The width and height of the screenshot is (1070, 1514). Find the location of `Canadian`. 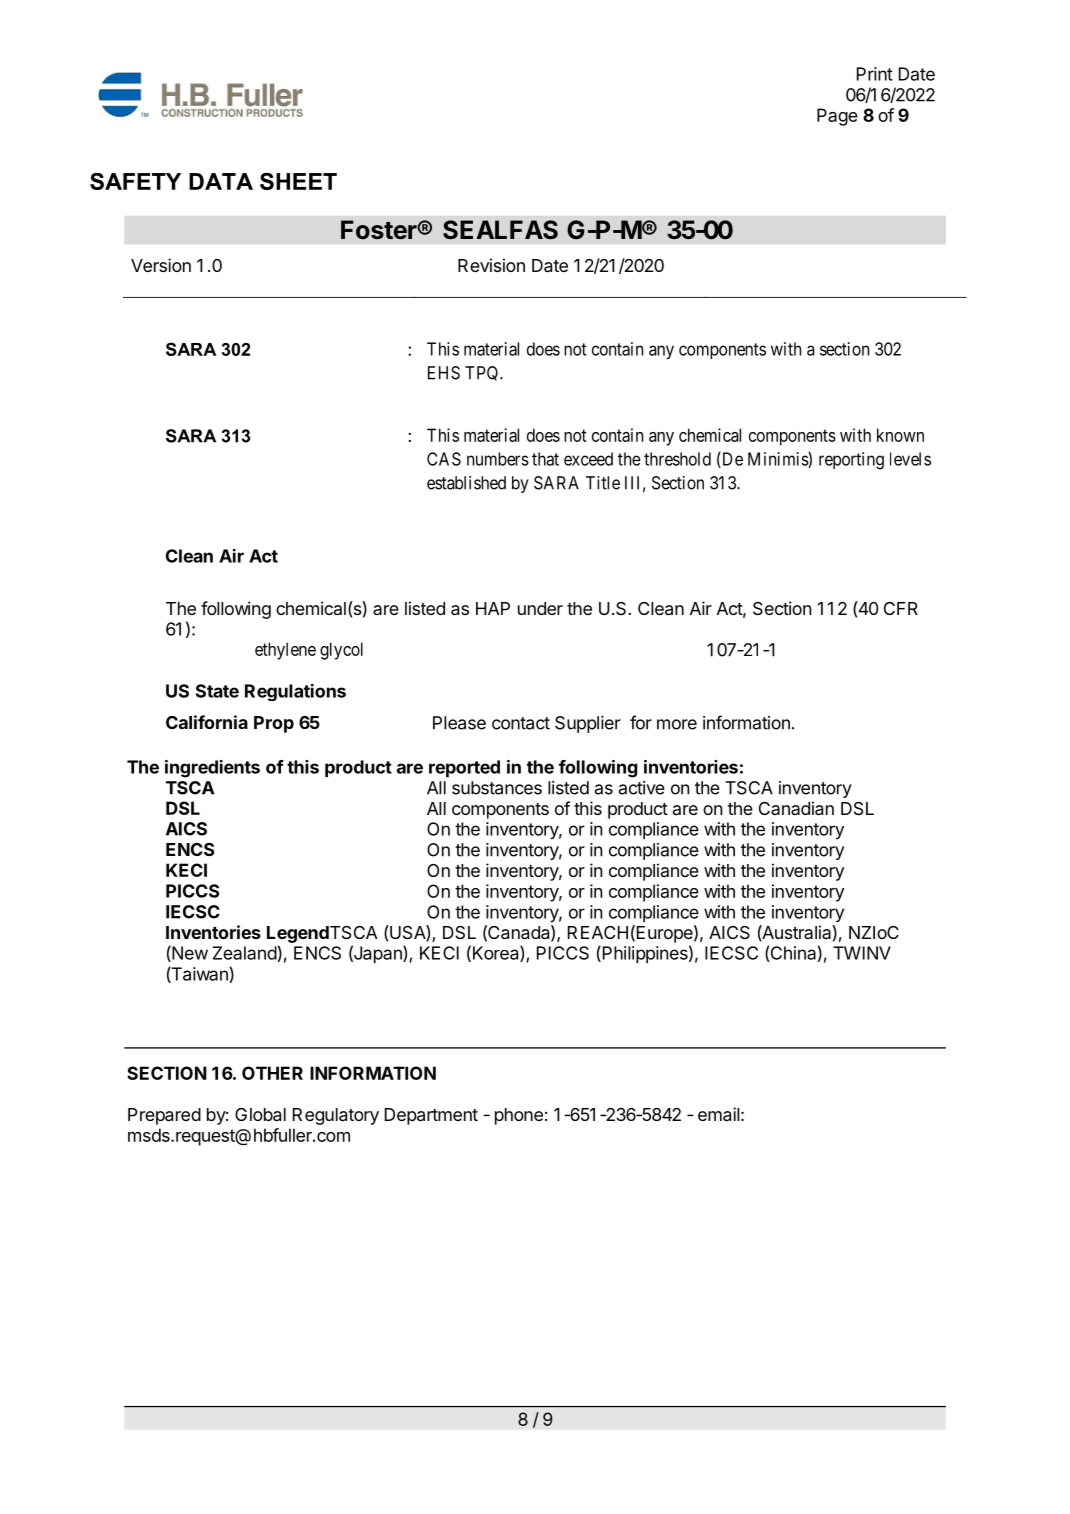

Canadian is located at coordinates (796, 808).
